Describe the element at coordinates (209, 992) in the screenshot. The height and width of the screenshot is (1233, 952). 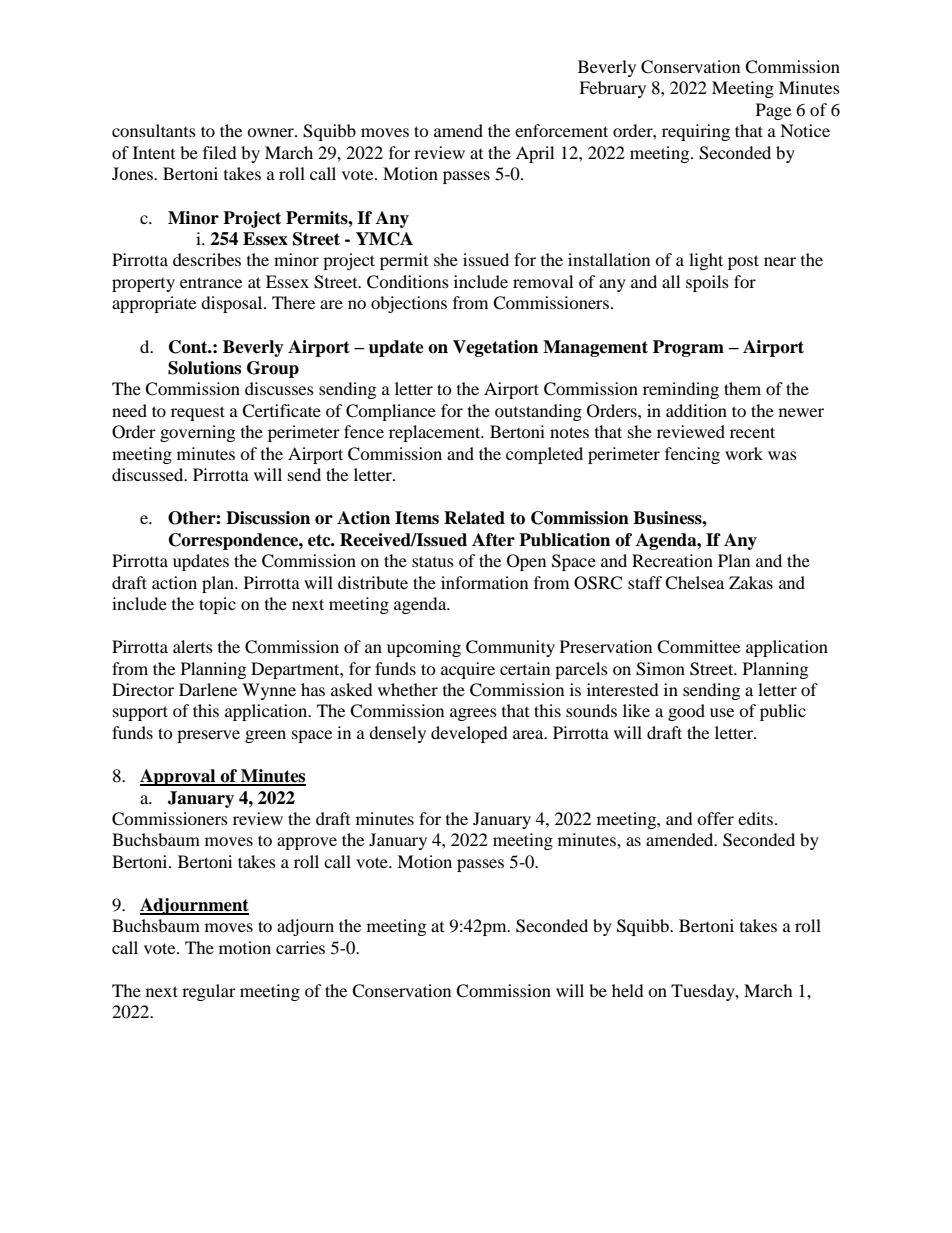
I see `regular` at that location.
